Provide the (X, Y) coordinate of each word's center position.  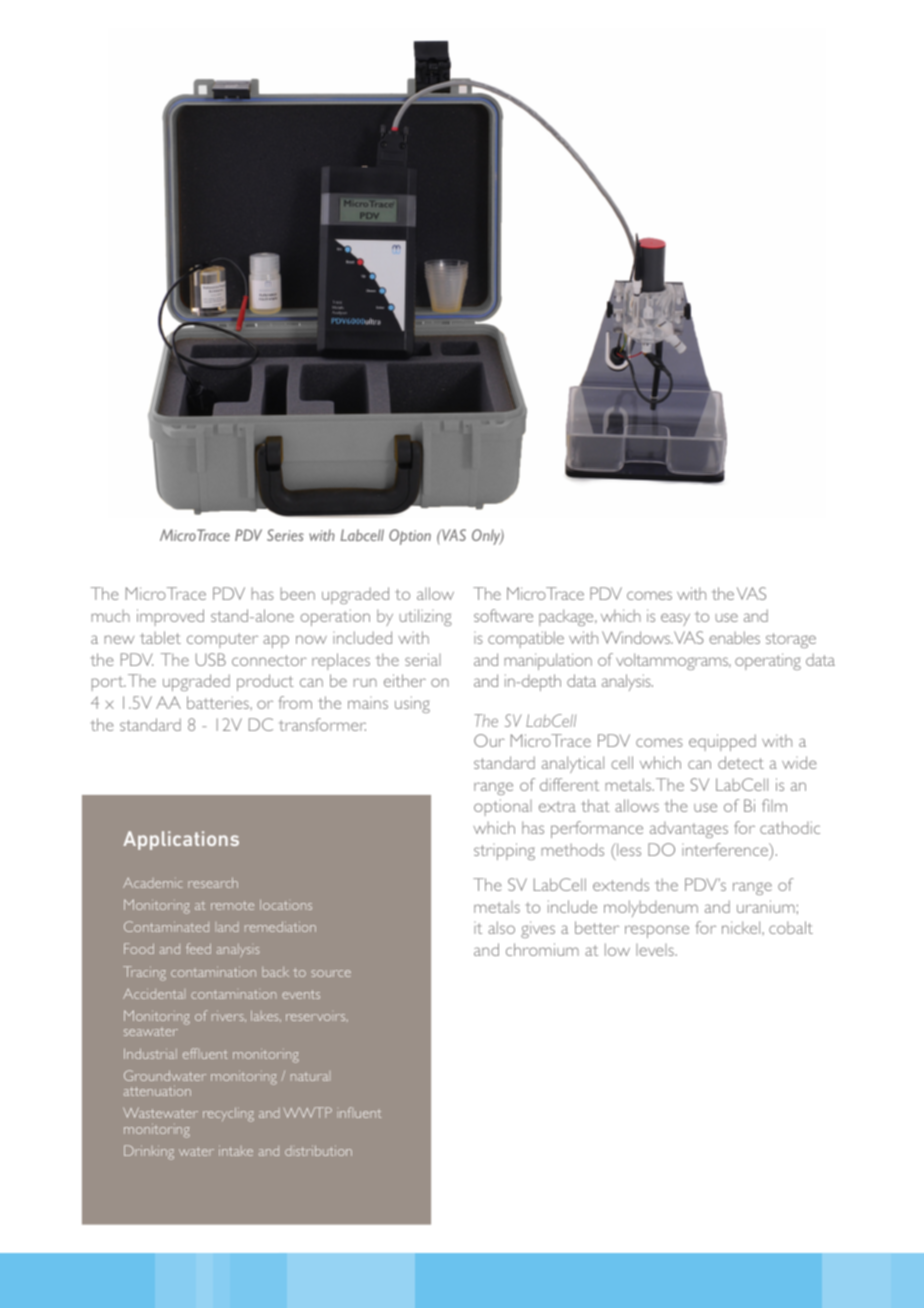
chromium (542, 949)
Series (285, 535)
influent (360, 1112)
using (412, 704)
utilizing (426, 617)
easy (675, 619)
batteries (219, 702)
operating (768, 661)
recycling (228, 1115)
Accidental (153, 994)
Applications (181, 840)
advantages (689, 829)
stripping (504, 851)
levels (656, 950)
